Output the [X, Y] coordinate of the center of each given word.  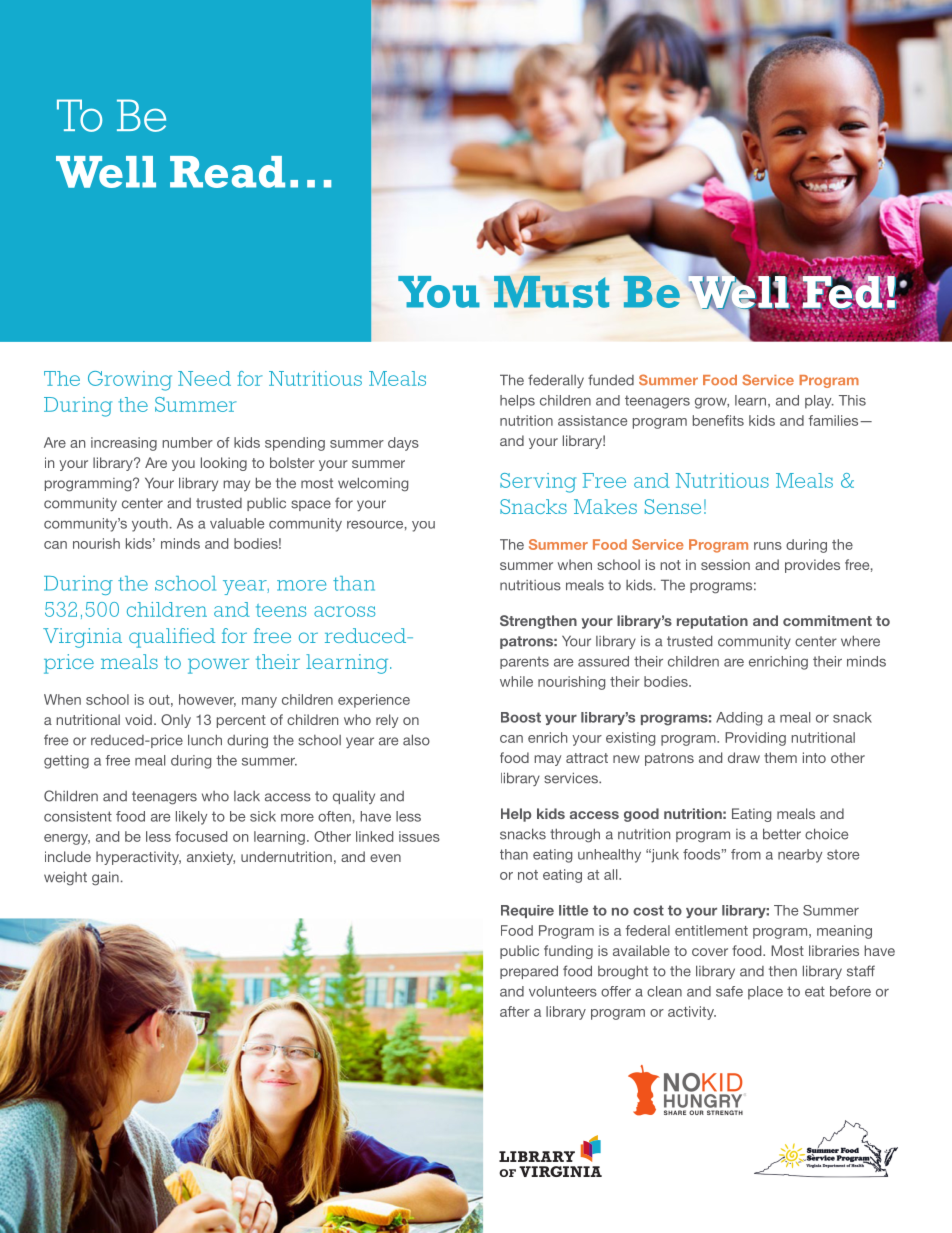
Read [227, 172]
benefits [718, 420]
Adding [739, 719]
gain [105, 878]
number [187, 442]
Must [551, 292]
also [416, 740]
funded [611, 380]
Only [176, 721]
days [403, 444]
